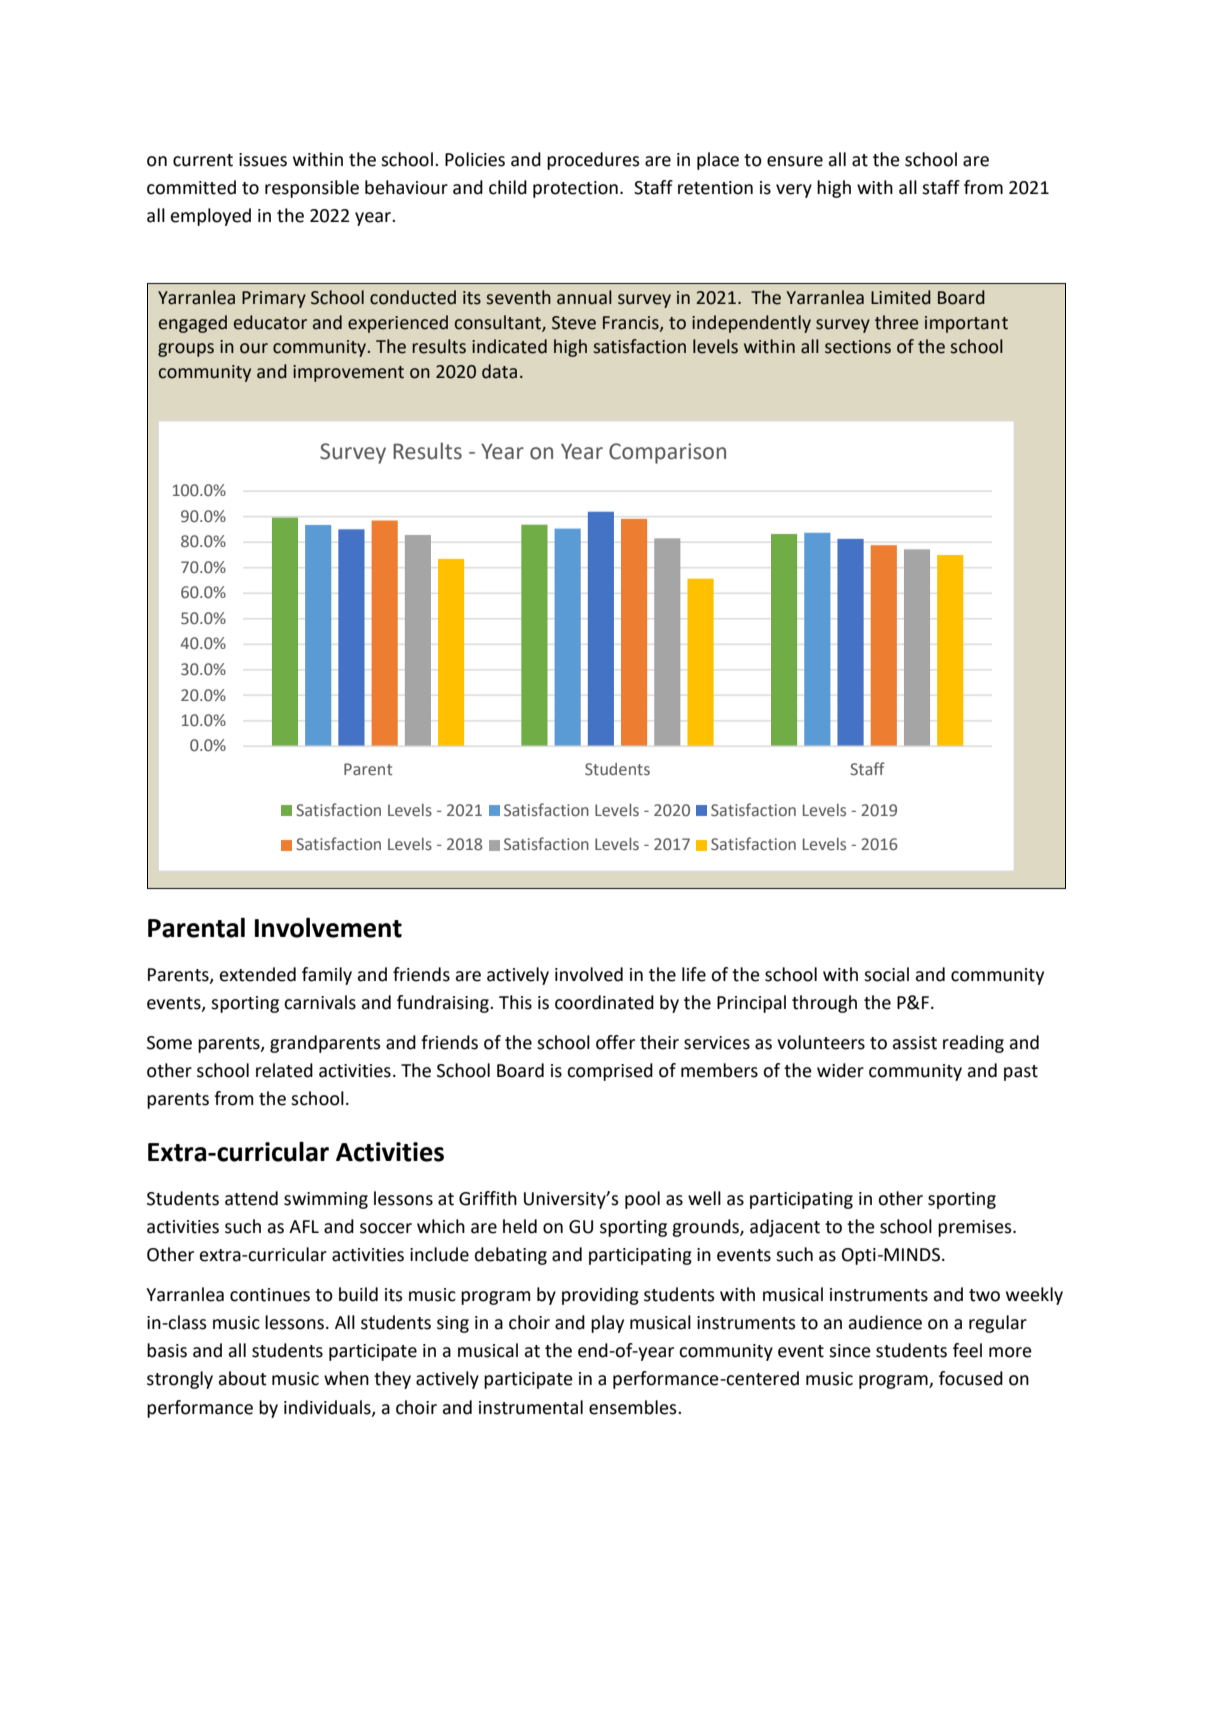 The height and width of the screenshot is (1714, 1212). Describe the element at coordinates (575, 189) in the screenshot. I see `protection` at that location.
